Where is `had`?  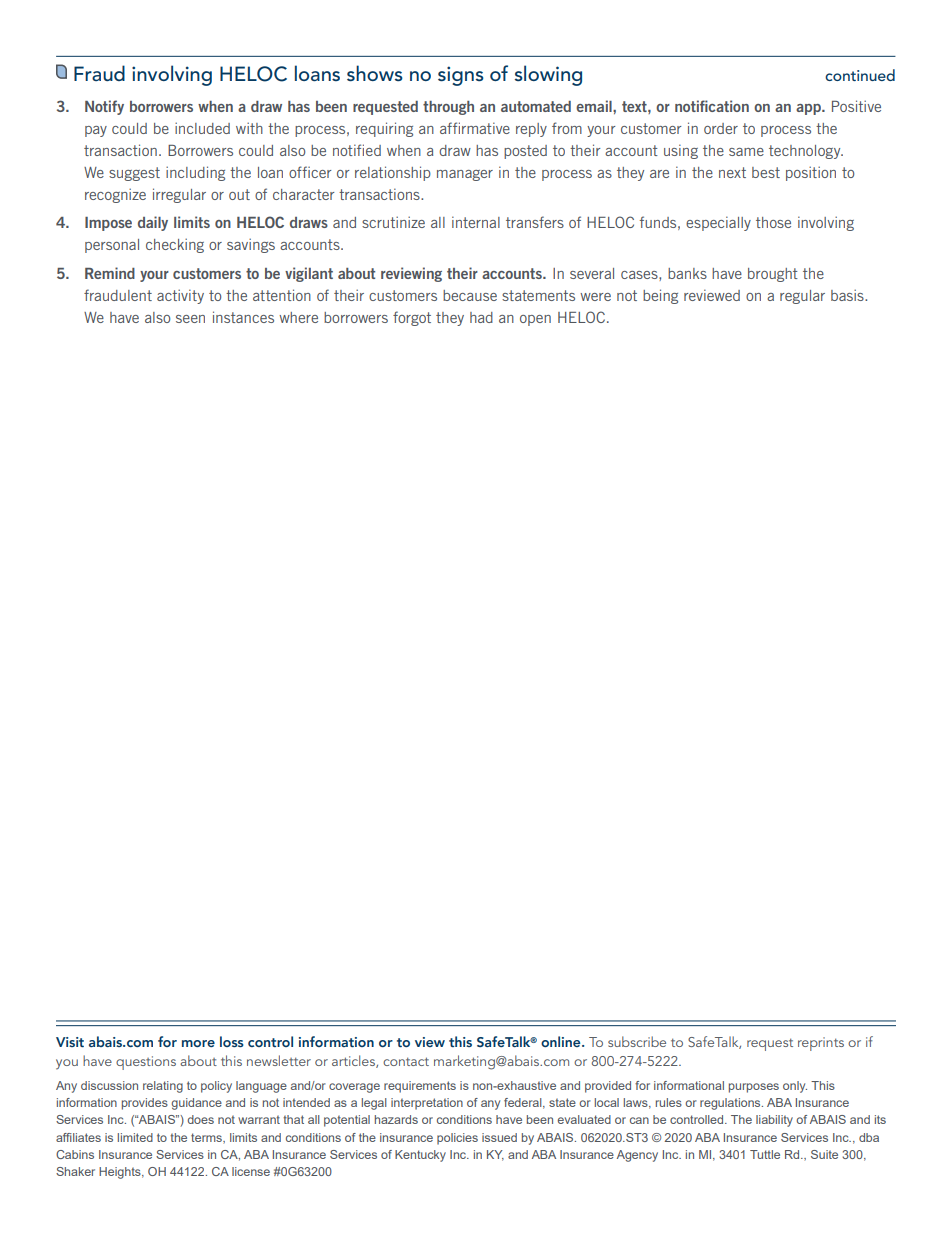
had is located at coordinates (481, 317).
